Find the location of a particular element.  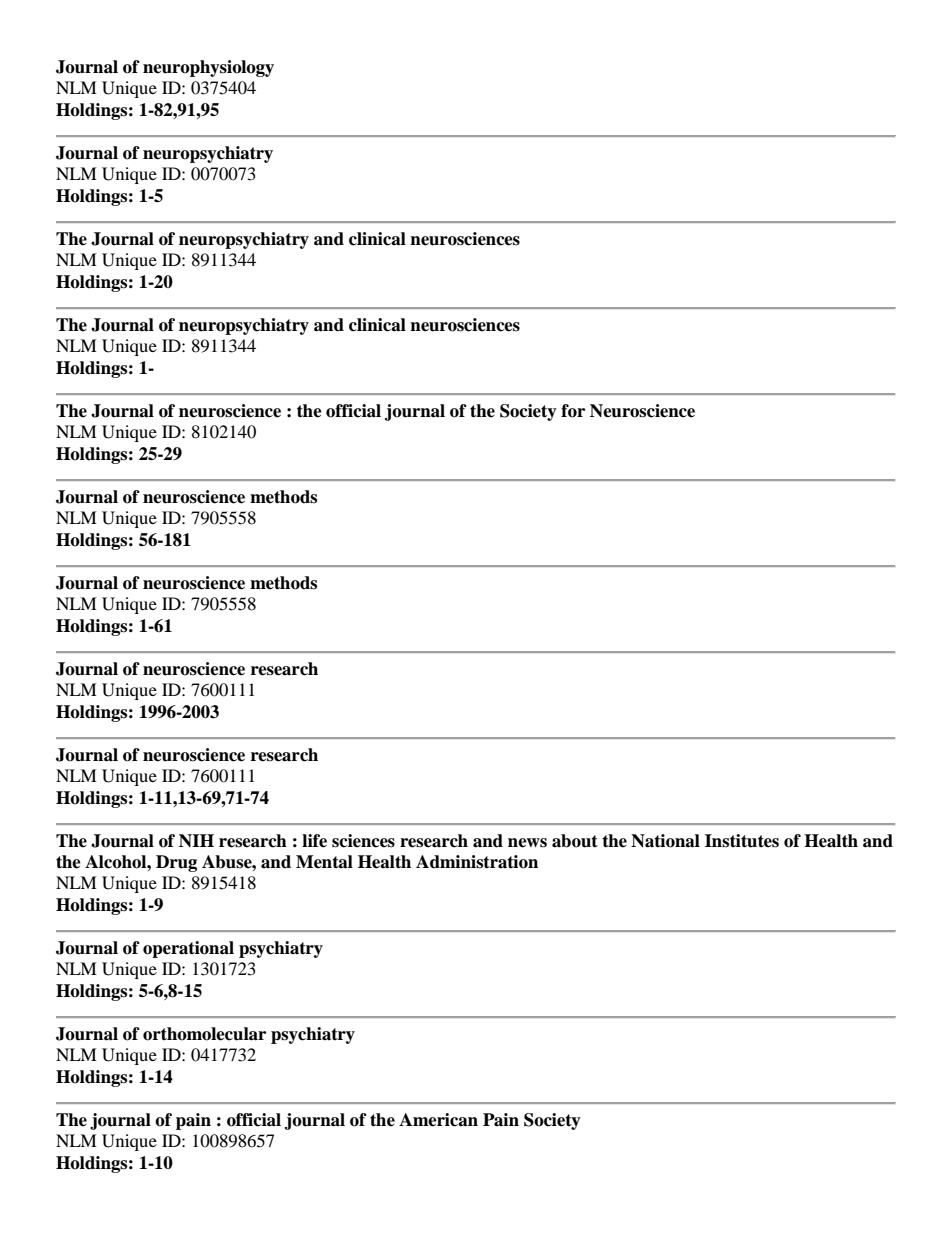

about is located at coordinates (575, 841).
